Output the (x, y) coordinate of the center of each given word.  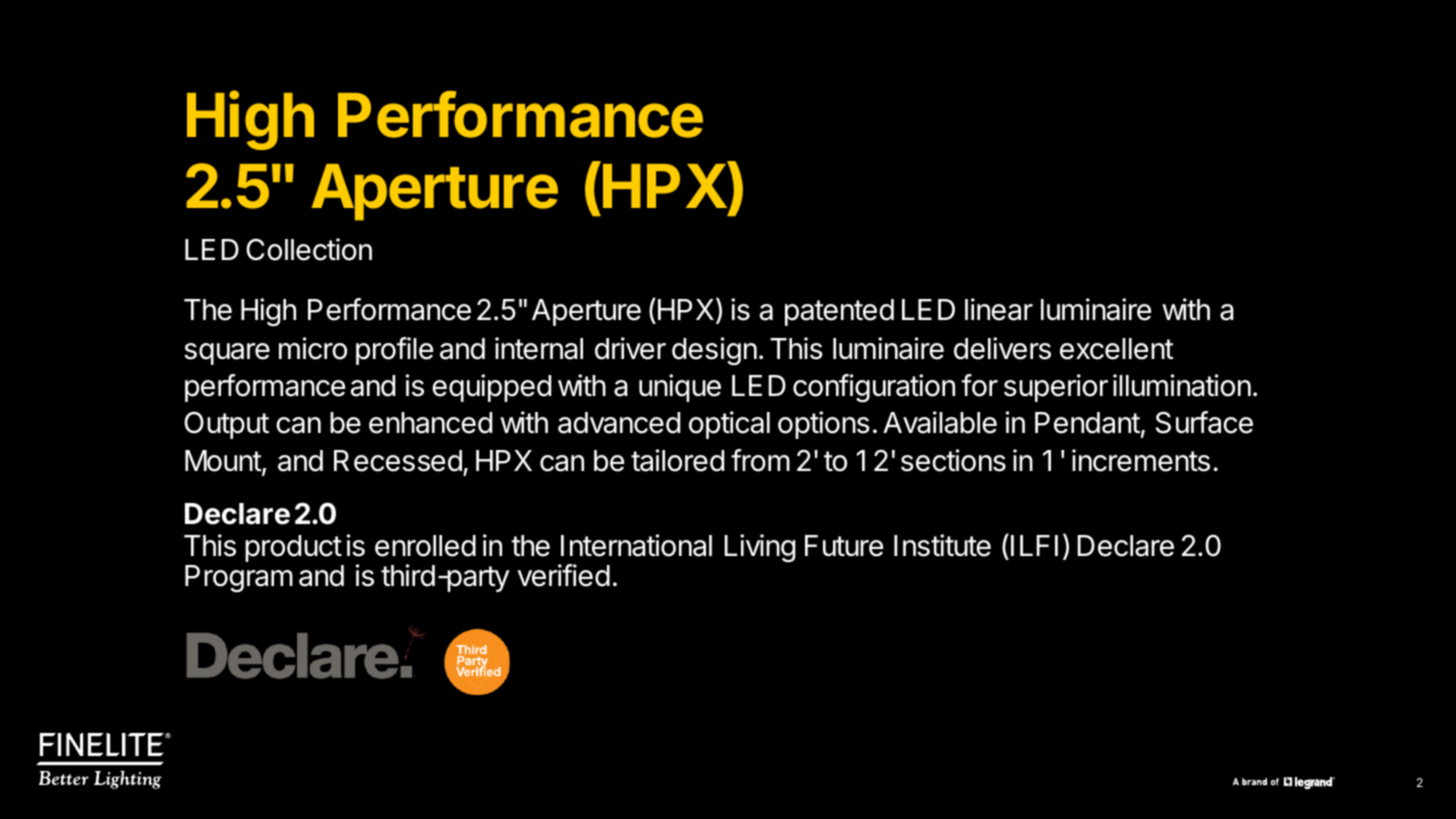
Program (239, 579)
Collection (309, 249)
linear (999, 309)
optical (729, 425)
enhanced (430, 423)
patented (839, 312)
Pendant (1087, 423)
